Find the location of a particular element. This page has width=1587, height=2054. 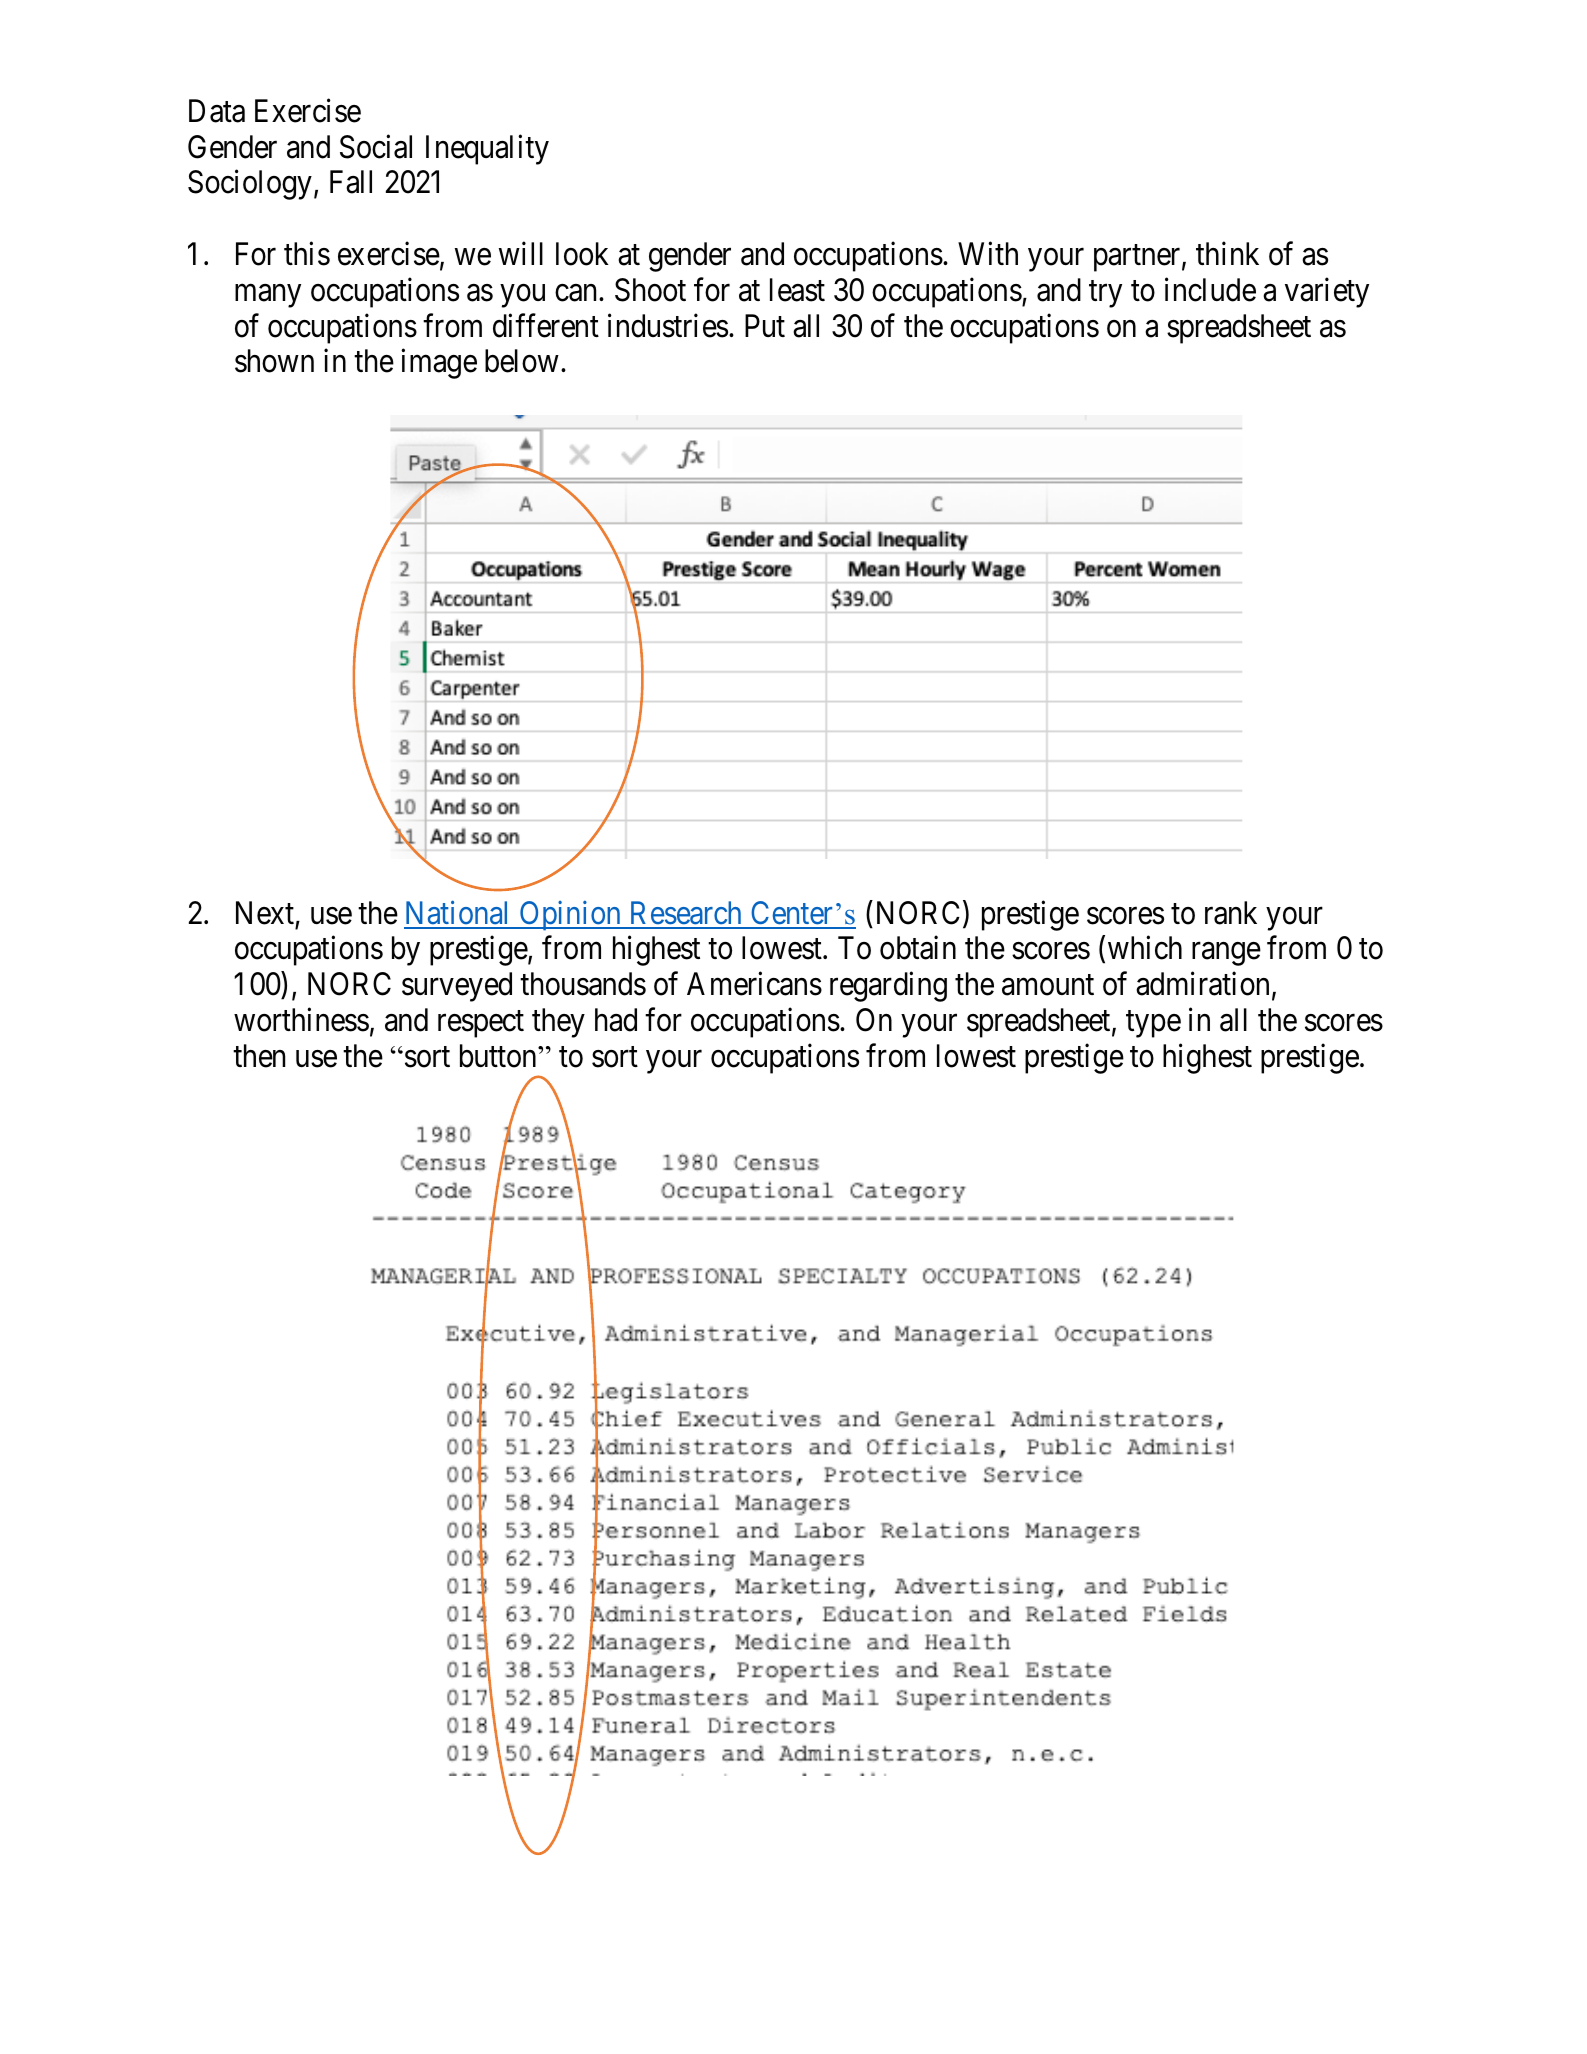

Next is located at coordinates (265, 913).
